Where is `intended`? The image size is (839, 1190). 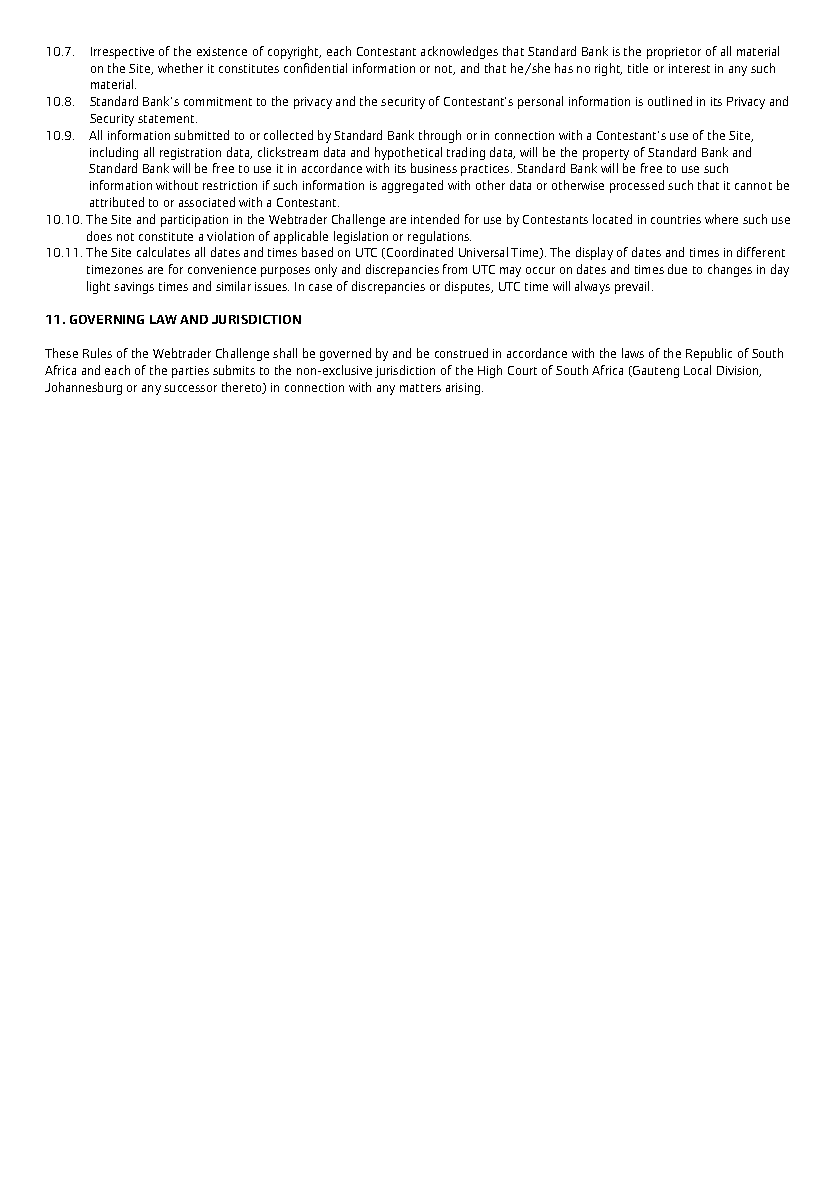 intended is located at coordinates (435, 219).
